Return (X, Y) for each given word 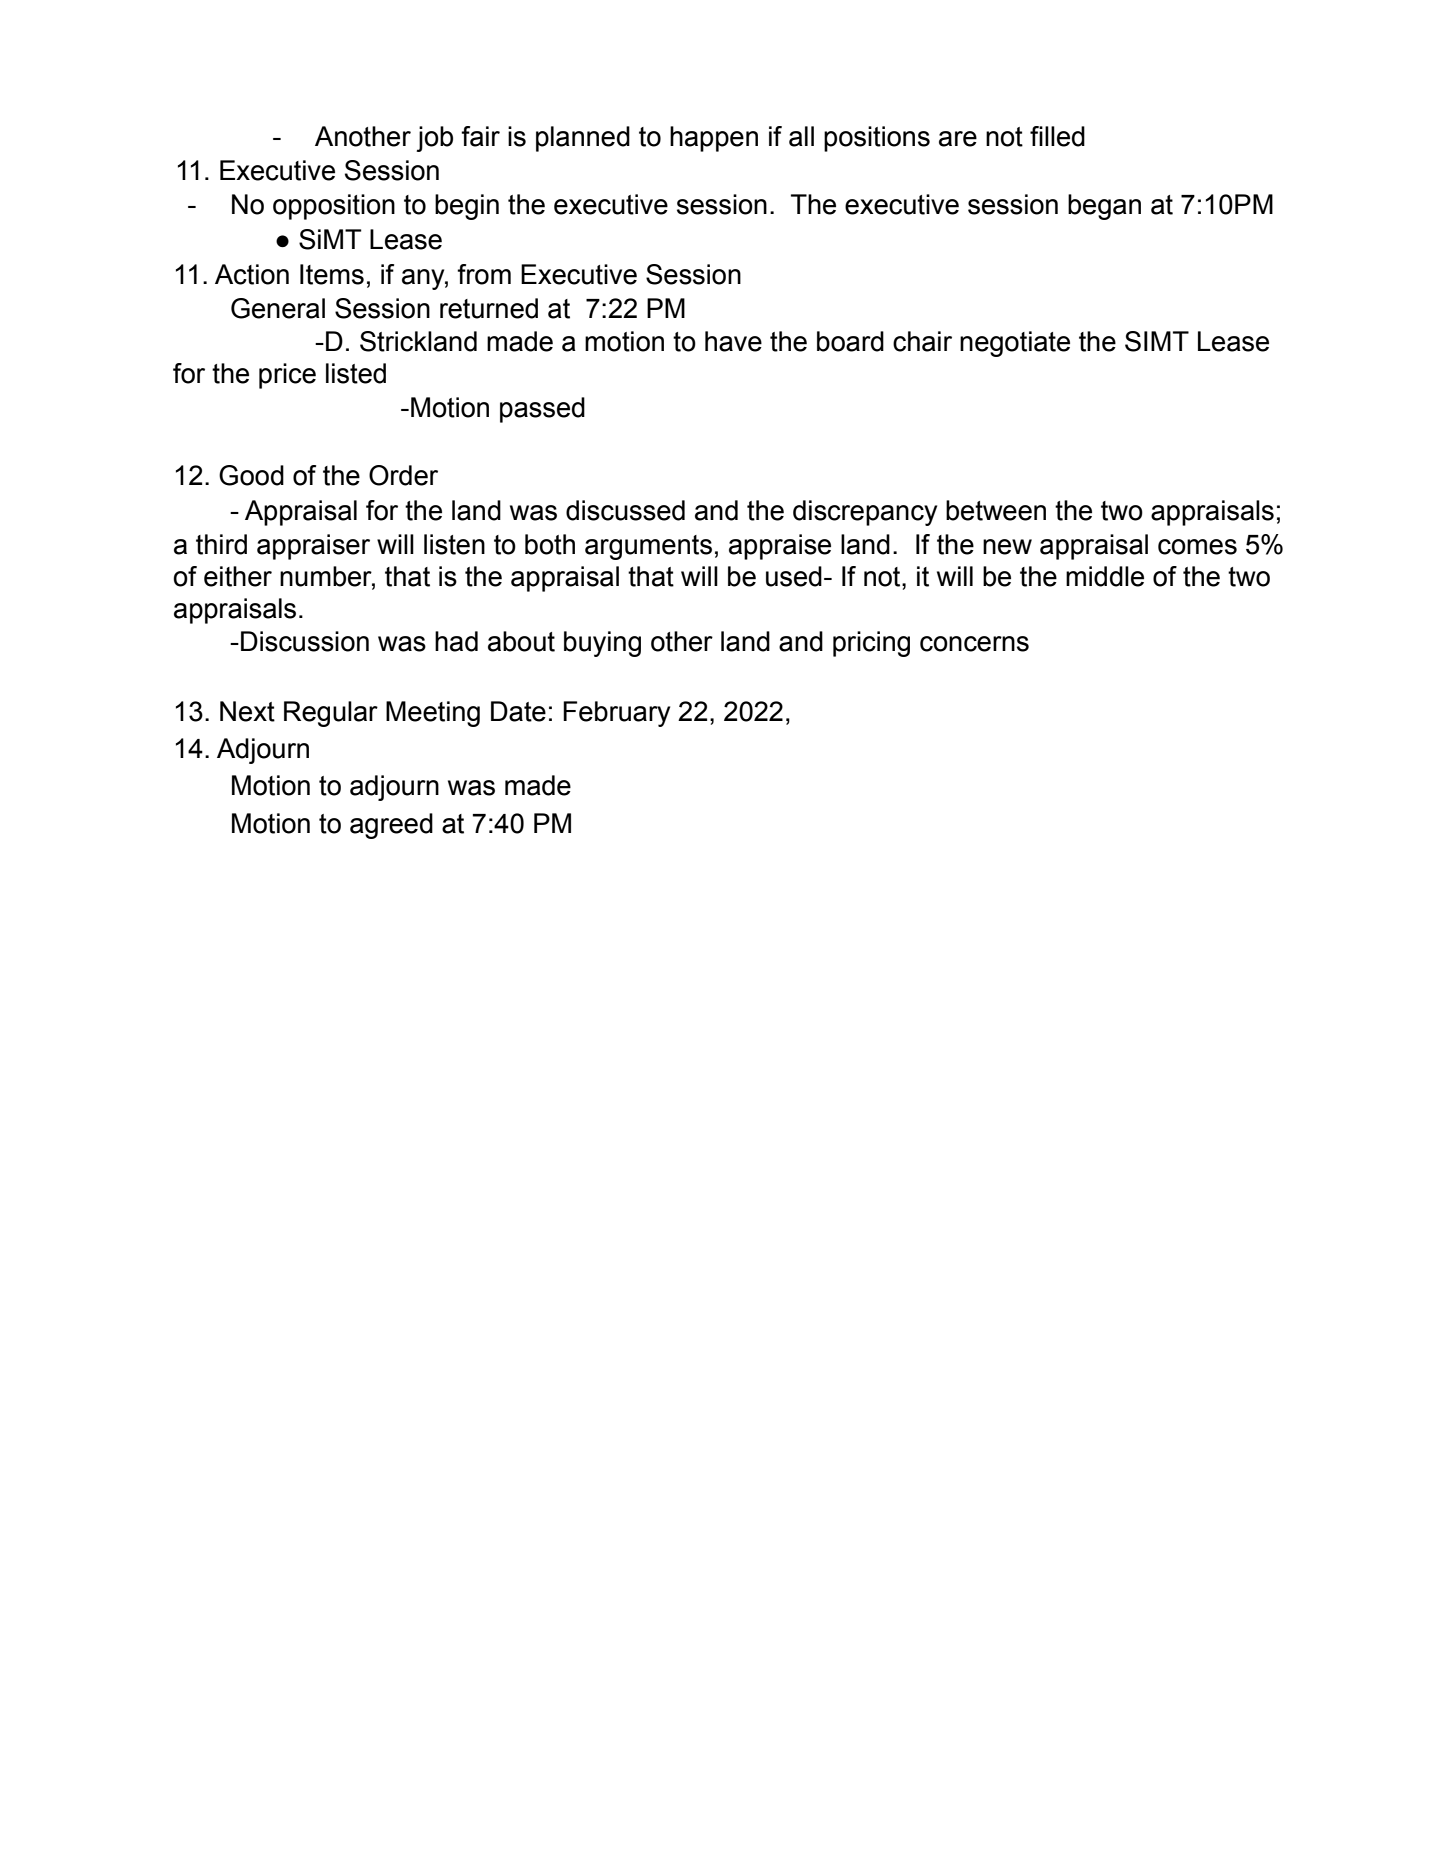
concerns (974, 644)
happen (714, 139)
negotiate (1015, 344)
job (434, 139)
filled (1057, 136)
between (996, 510)
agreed (391, 826)
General (278, 308)
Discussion (305, 641)
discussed (625, 510)
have (733, 341)
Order (403, 475)
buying (602, 644)
